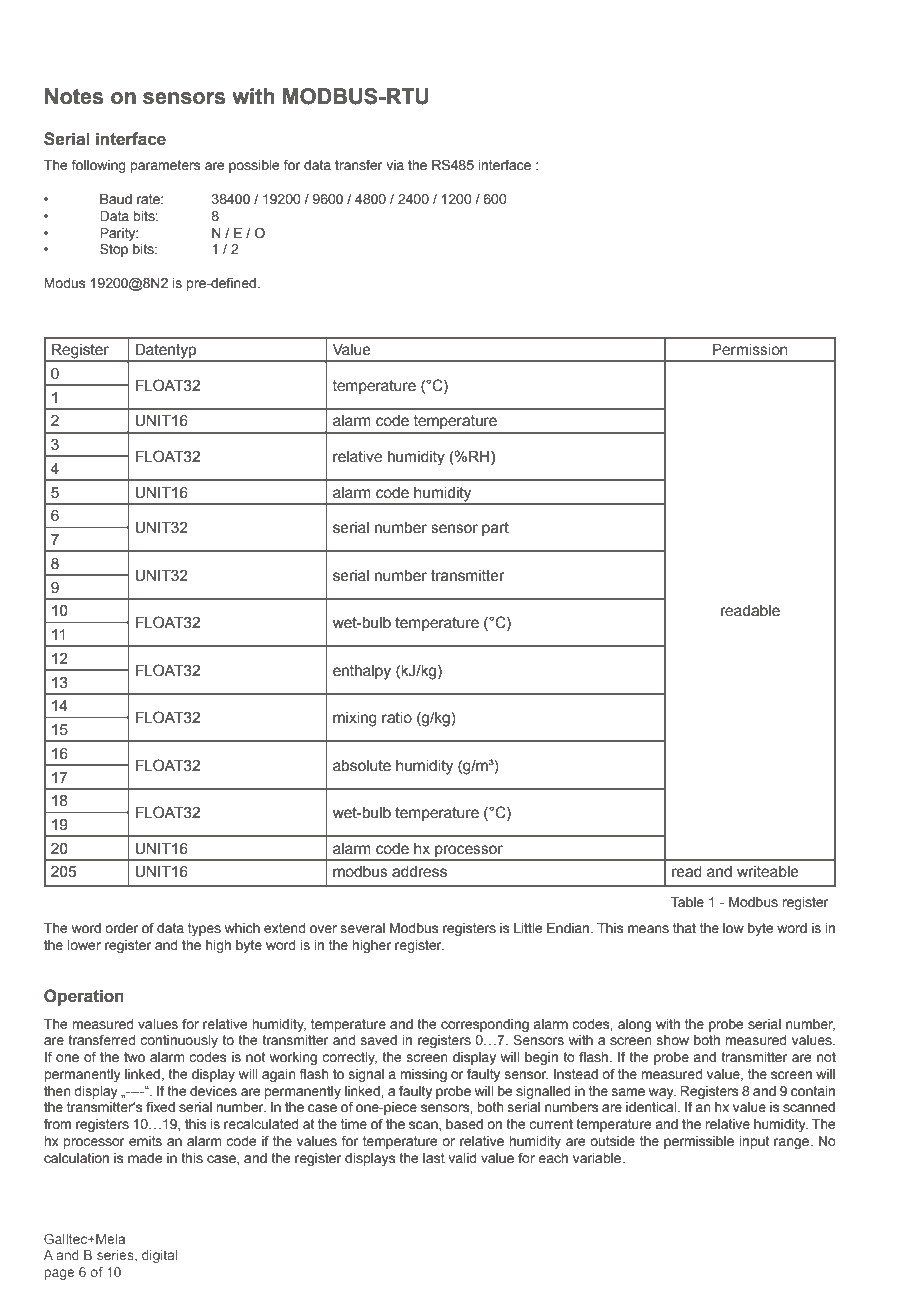 The image size is (924, 1308). What do you see at coordinates (434, 1158) in the document?
I see `last` at bounding box center [434, 1158].
